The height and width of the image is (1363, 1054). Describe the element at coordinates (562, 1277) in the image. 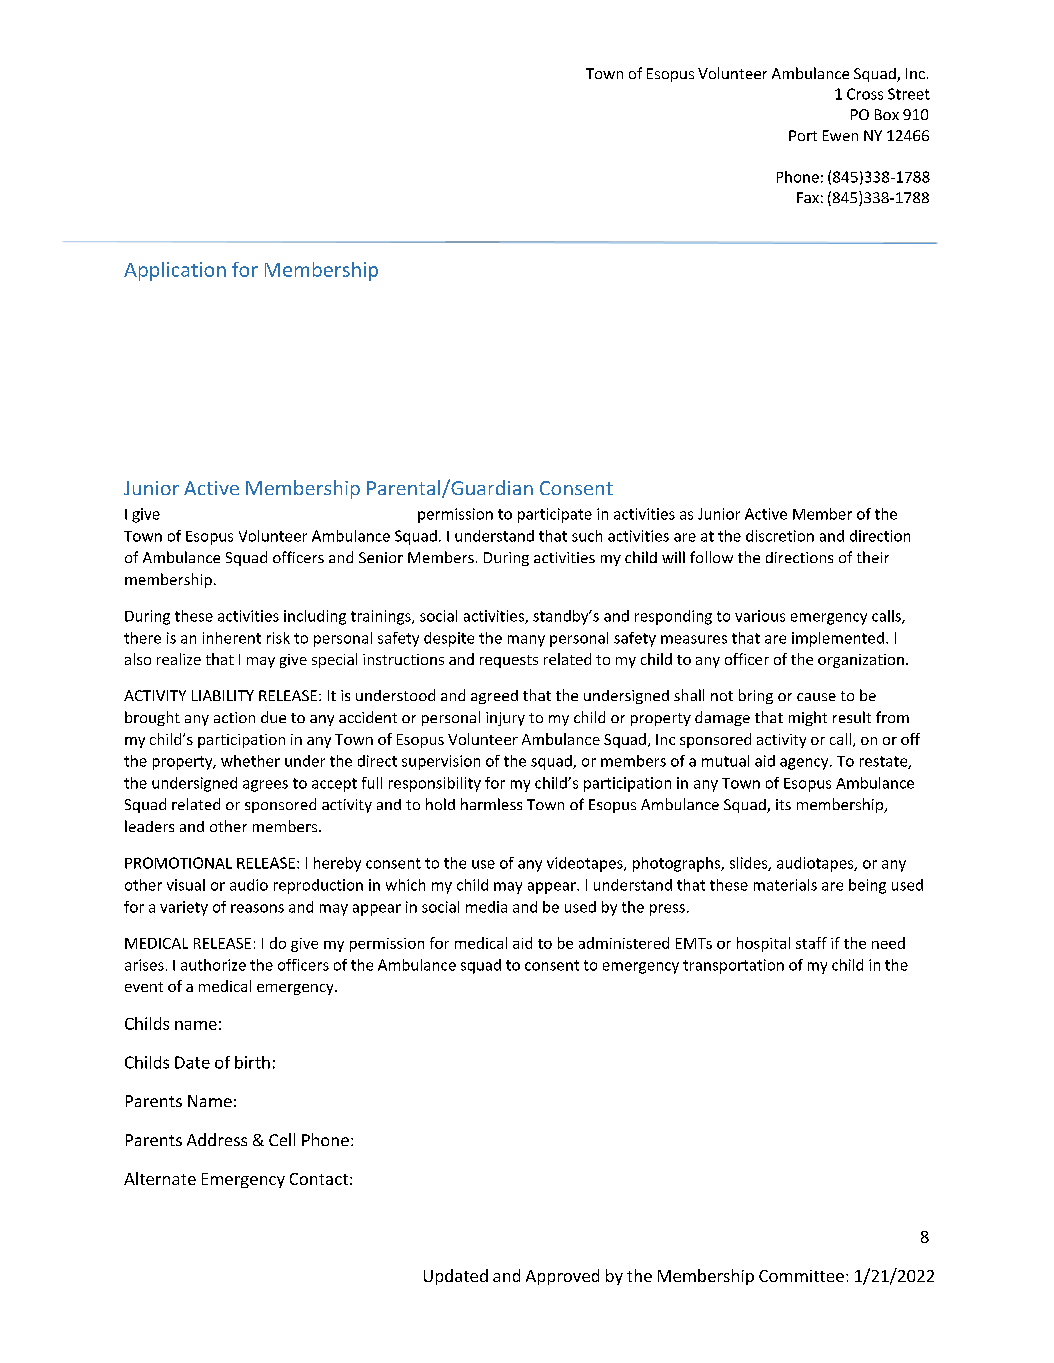

I see `Approved` at that location.
